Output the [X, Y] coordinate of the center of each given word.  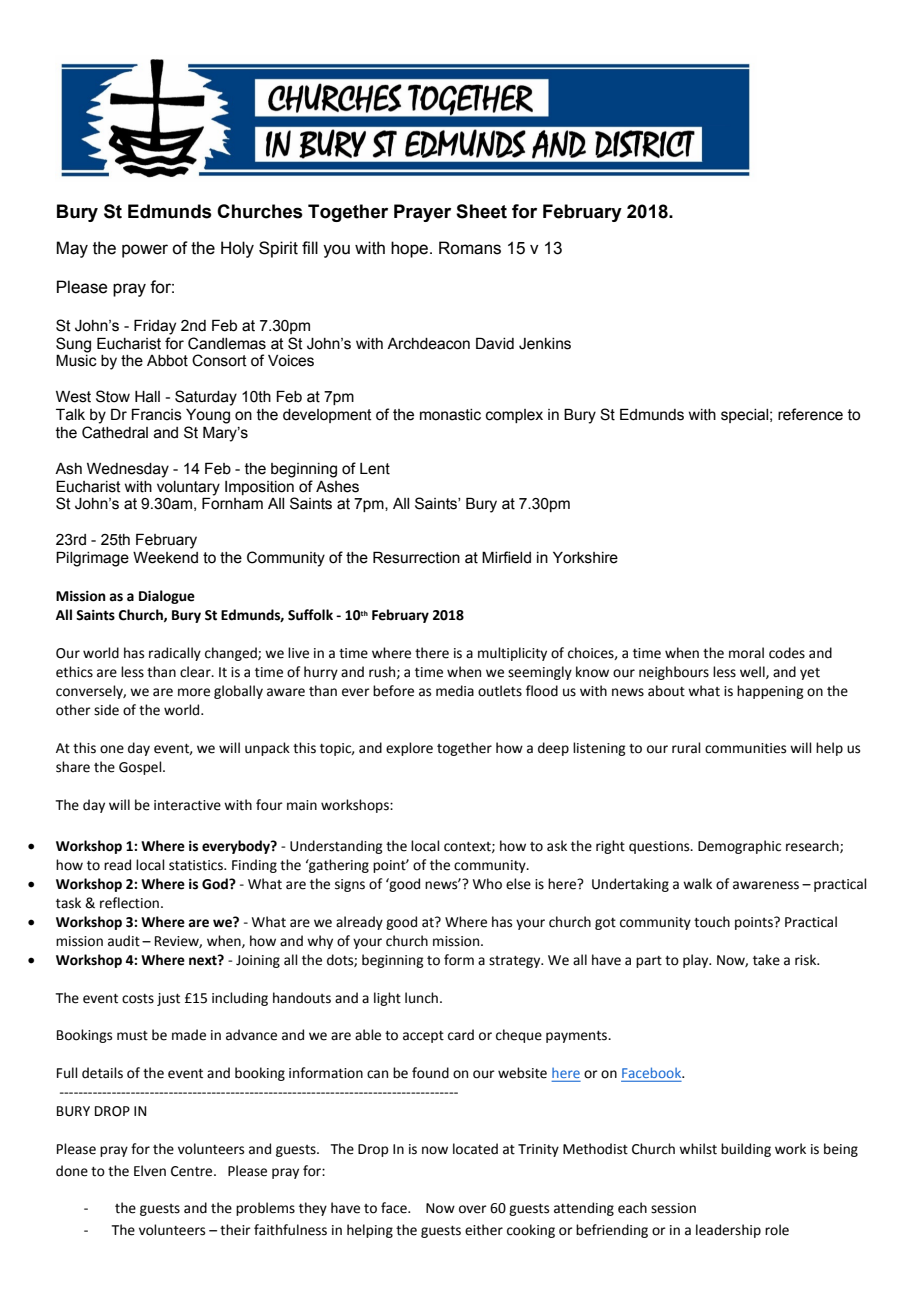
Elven [150, 1171]
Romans [470, 248]
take [766, 960]
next [204, 960]
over [473, 1209]
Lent [375, 469]
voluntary [188, 488]
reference [810, 414]
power [145, 251]
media [455, 691]
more [194, 692]
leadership [728, 1231]
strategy [516, 962]
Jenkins [545, 344]
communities [745, 748]
